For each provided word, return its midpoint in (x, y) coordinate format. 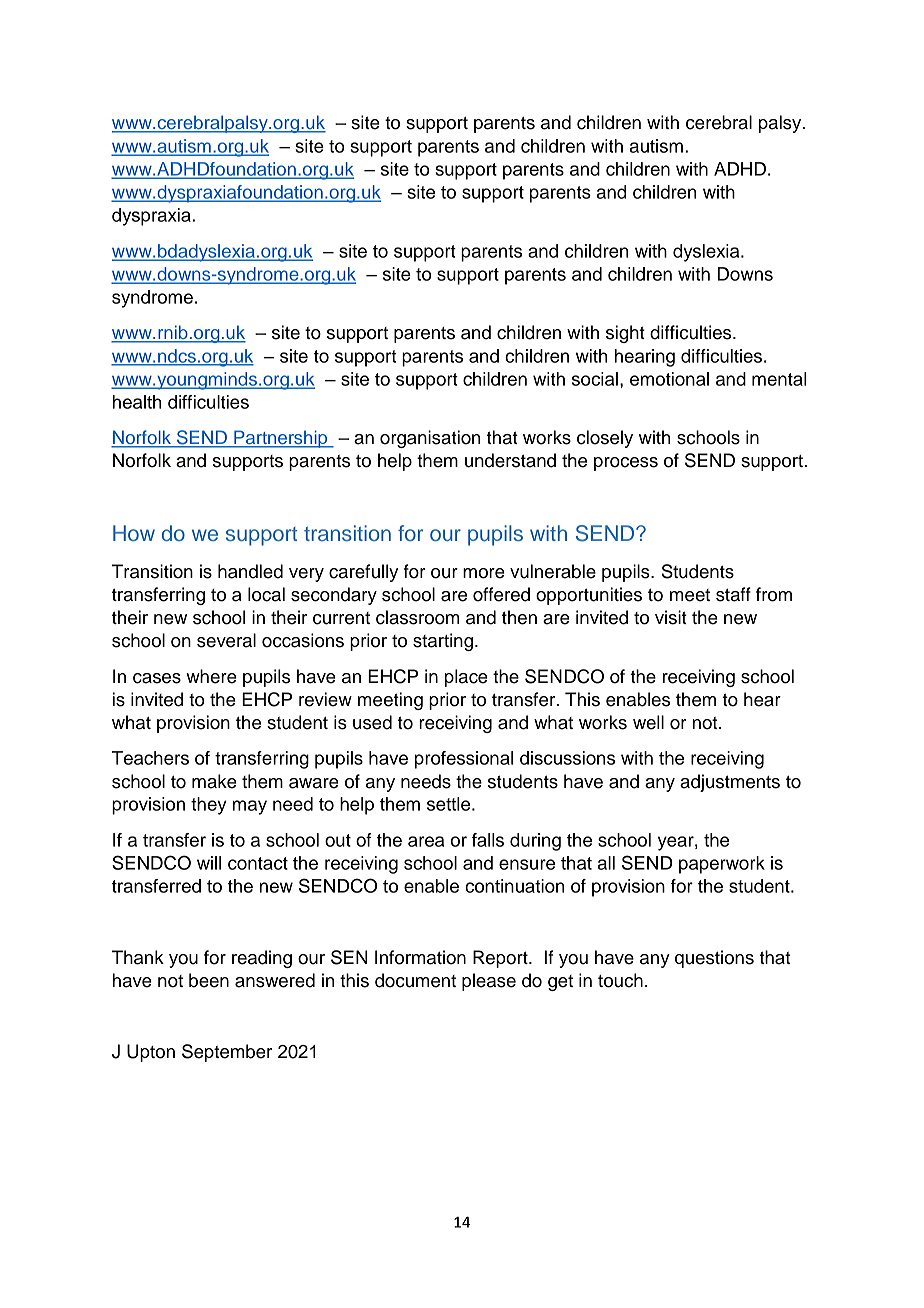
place (466, 678)
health (137, 402)
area (426, 841)
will (209, 863)
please (489, 982)
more (484, 573)
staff (733, 594)
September (227, 1053)
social (595, 379)
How (134, 533)
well (648, 722)
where (211, 676)
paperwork (722, 865)
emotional (669, 379)
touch (620, 980)
